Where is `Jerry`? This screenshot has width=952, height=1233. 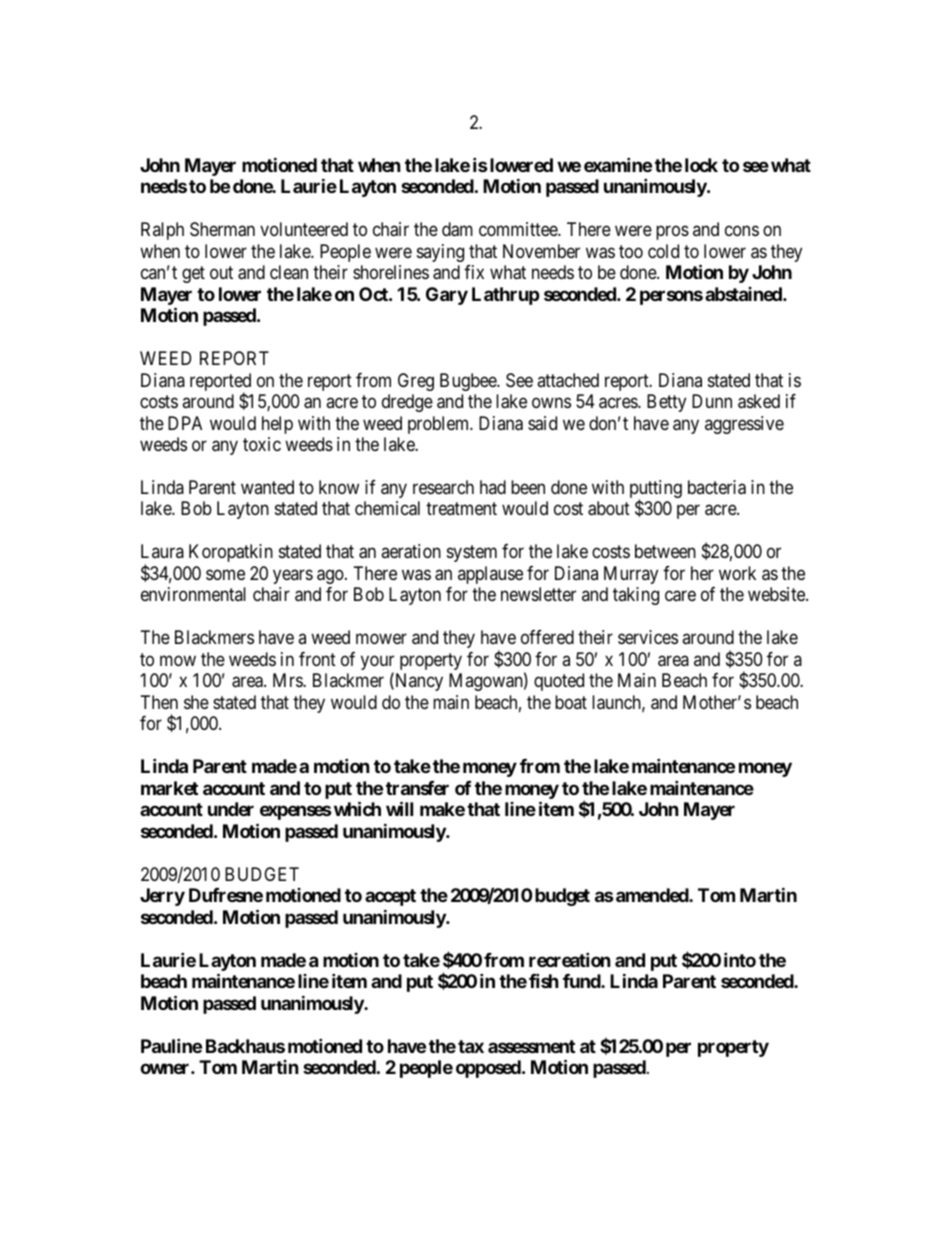 Jerry is located at coordinates (162, 897).
